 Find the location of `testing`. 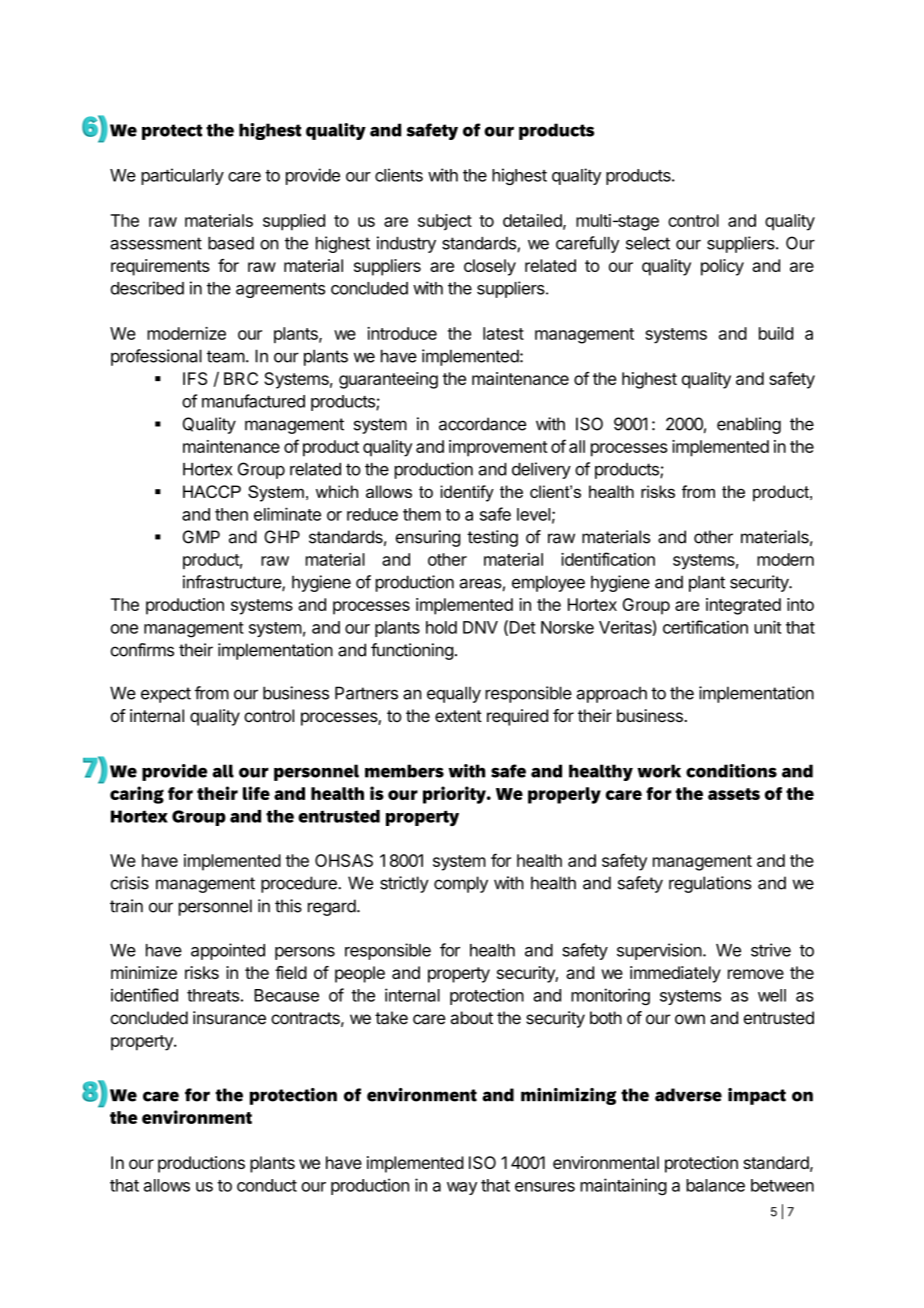

testing is located at coordinates (492, 538).
